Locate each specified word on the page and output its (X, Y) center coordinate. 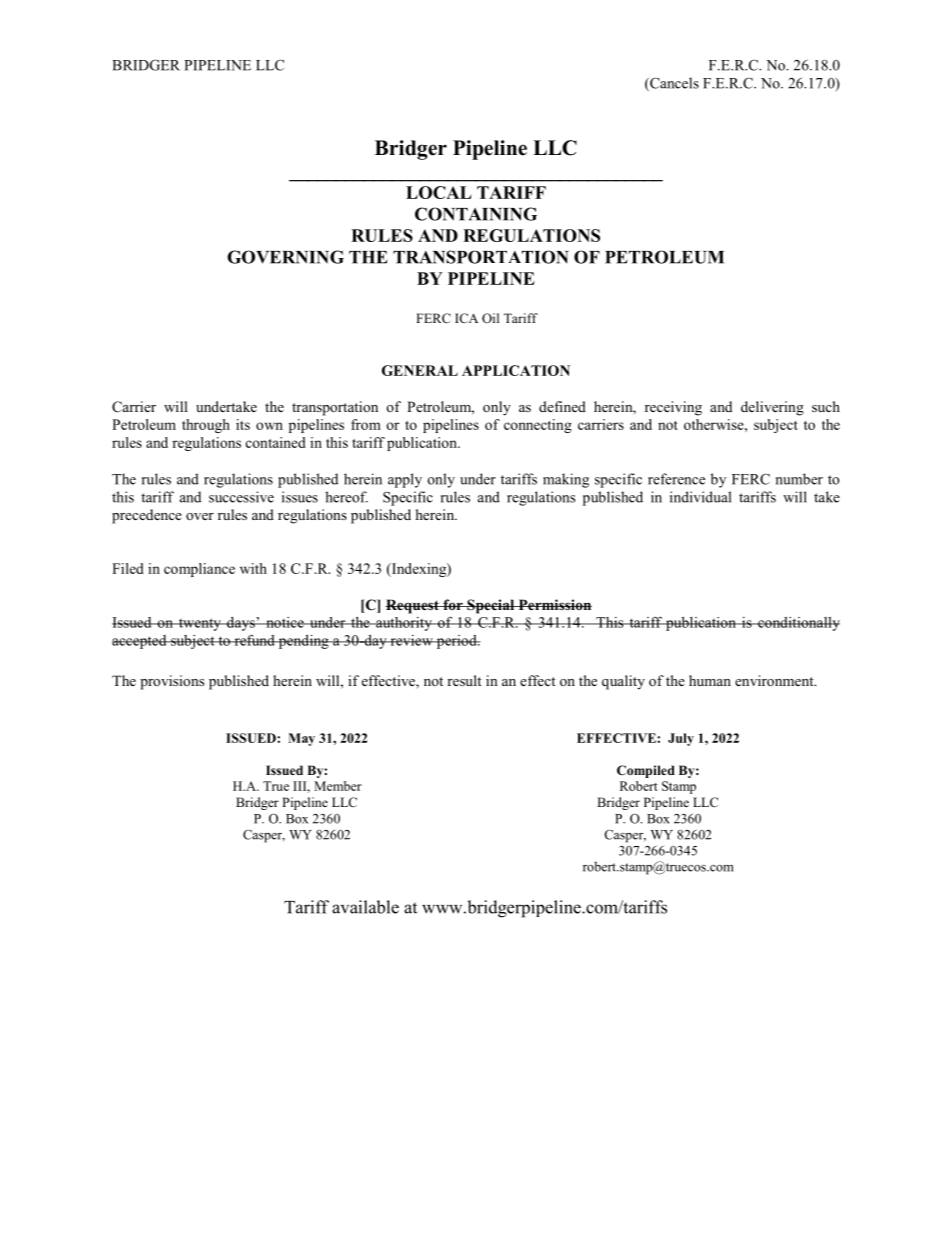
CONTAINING (476, 214)
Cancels (673, 84)
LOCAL (438, 192)
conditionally (798, 624)
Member (338, 786)
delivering (772, 408)
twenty (199, 624)
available (365, 907)
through (206, 426)
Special (491, 606)
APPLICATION (516, 370)
